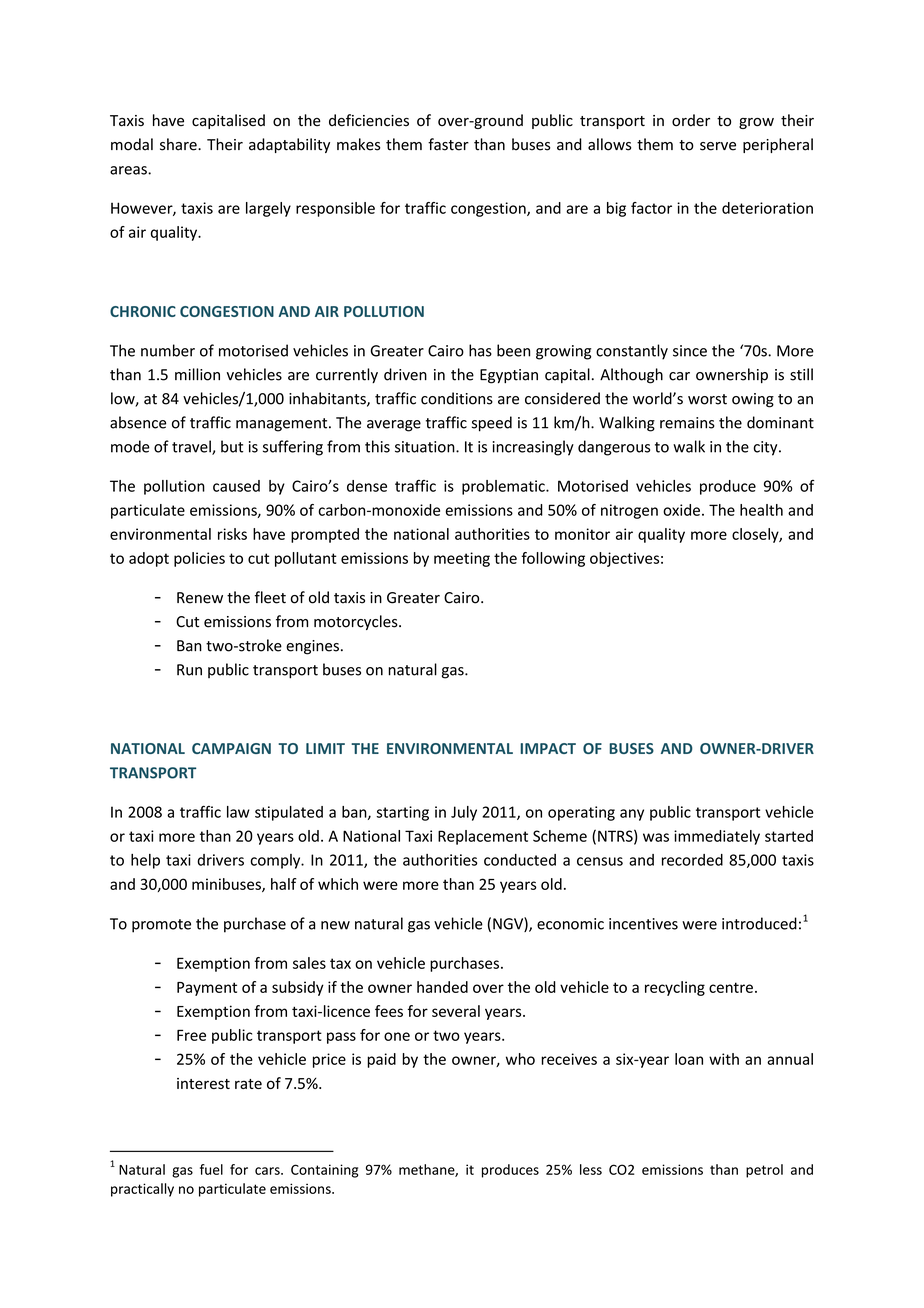 This screenshot has height=1308, width=924. I want to click on motorcycles, so click(357, 622).
